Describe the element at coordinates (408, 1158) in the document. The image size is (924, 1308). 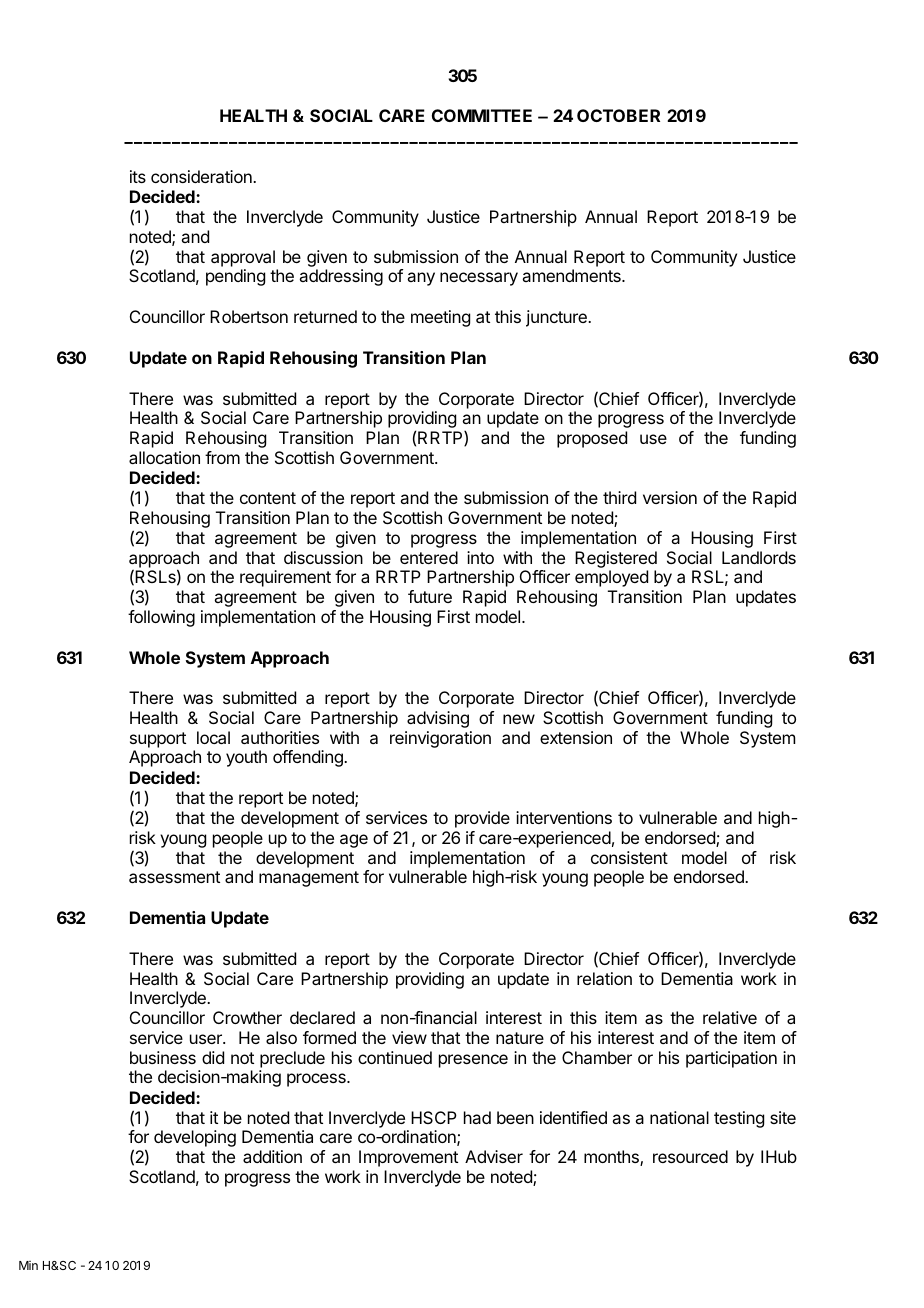
I see `Improvement` at that location.
